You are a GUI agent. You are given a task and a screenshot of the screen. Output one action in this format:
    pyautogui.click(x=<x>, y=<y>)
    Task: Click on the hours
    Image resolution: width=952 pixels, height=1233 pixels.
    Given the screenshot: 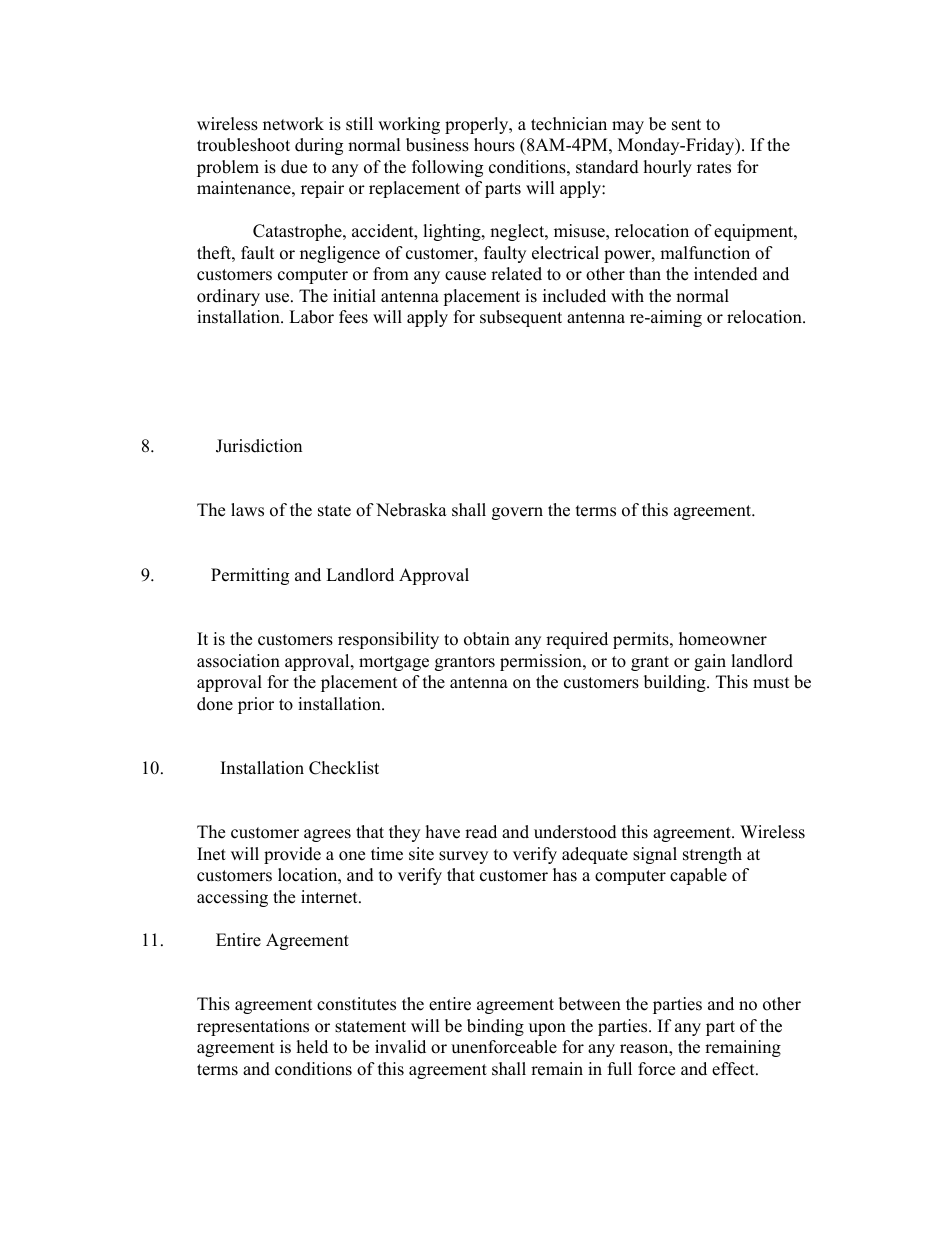 What is the action you would take?
    pyautogui.click(x=494, y=145)
